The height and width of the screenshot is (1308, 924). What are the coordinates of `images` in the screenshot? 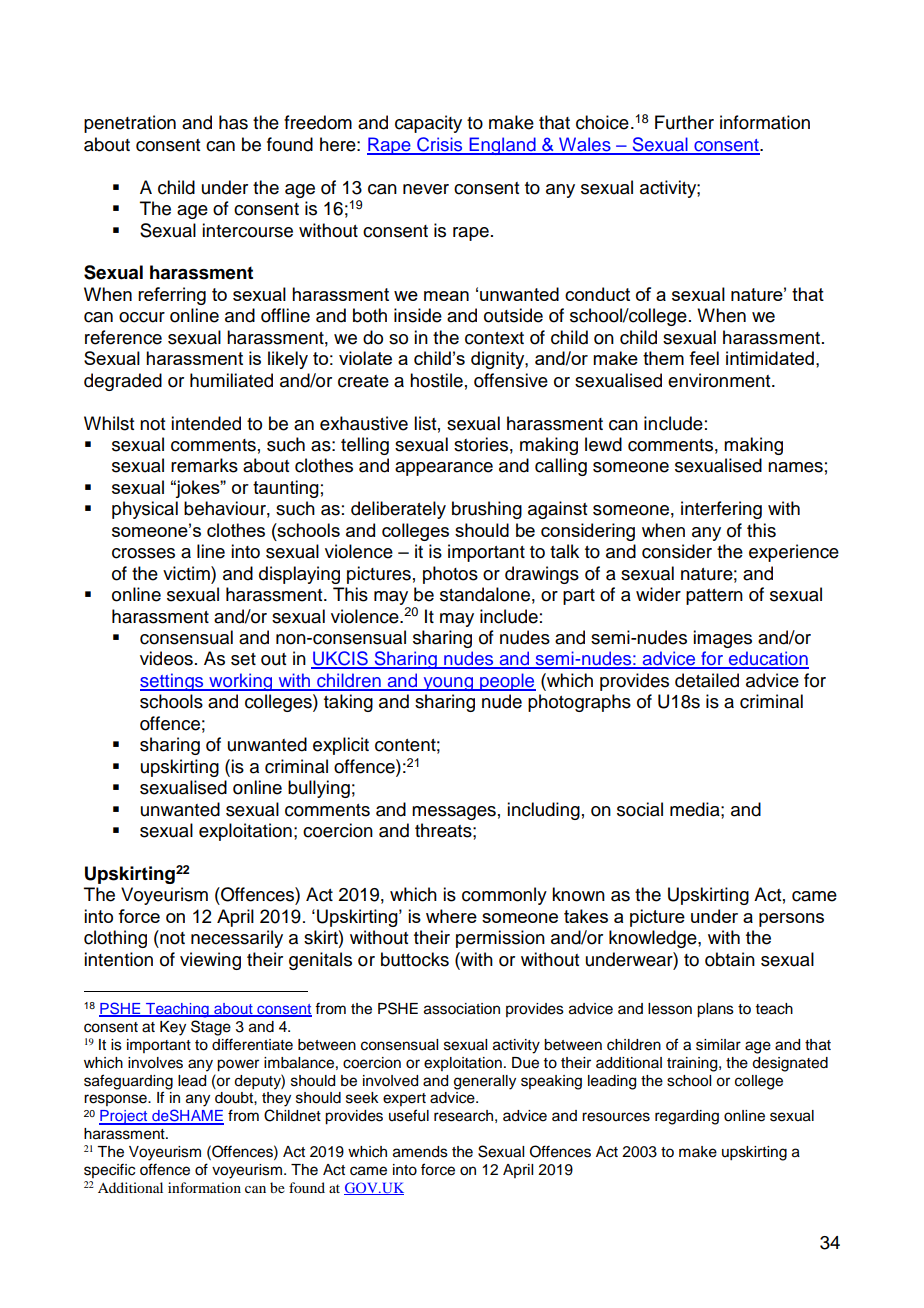 It's located at (722, 639).
